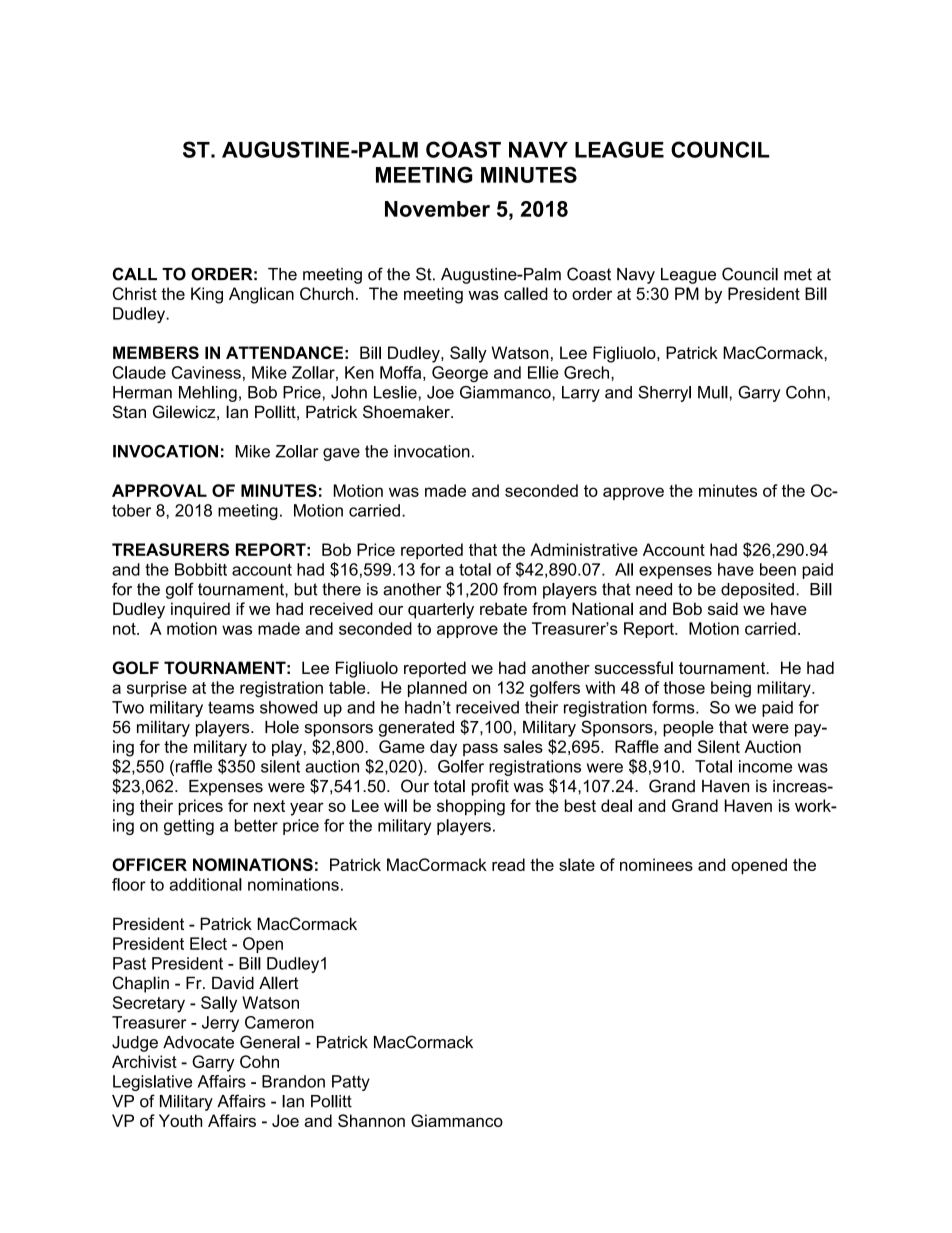 Image resolution: width=952 pixels, height=1233 pixels. What do you see at coordinates (798, 274) in the image?
I see `met` at bounding box center [798, 274].
